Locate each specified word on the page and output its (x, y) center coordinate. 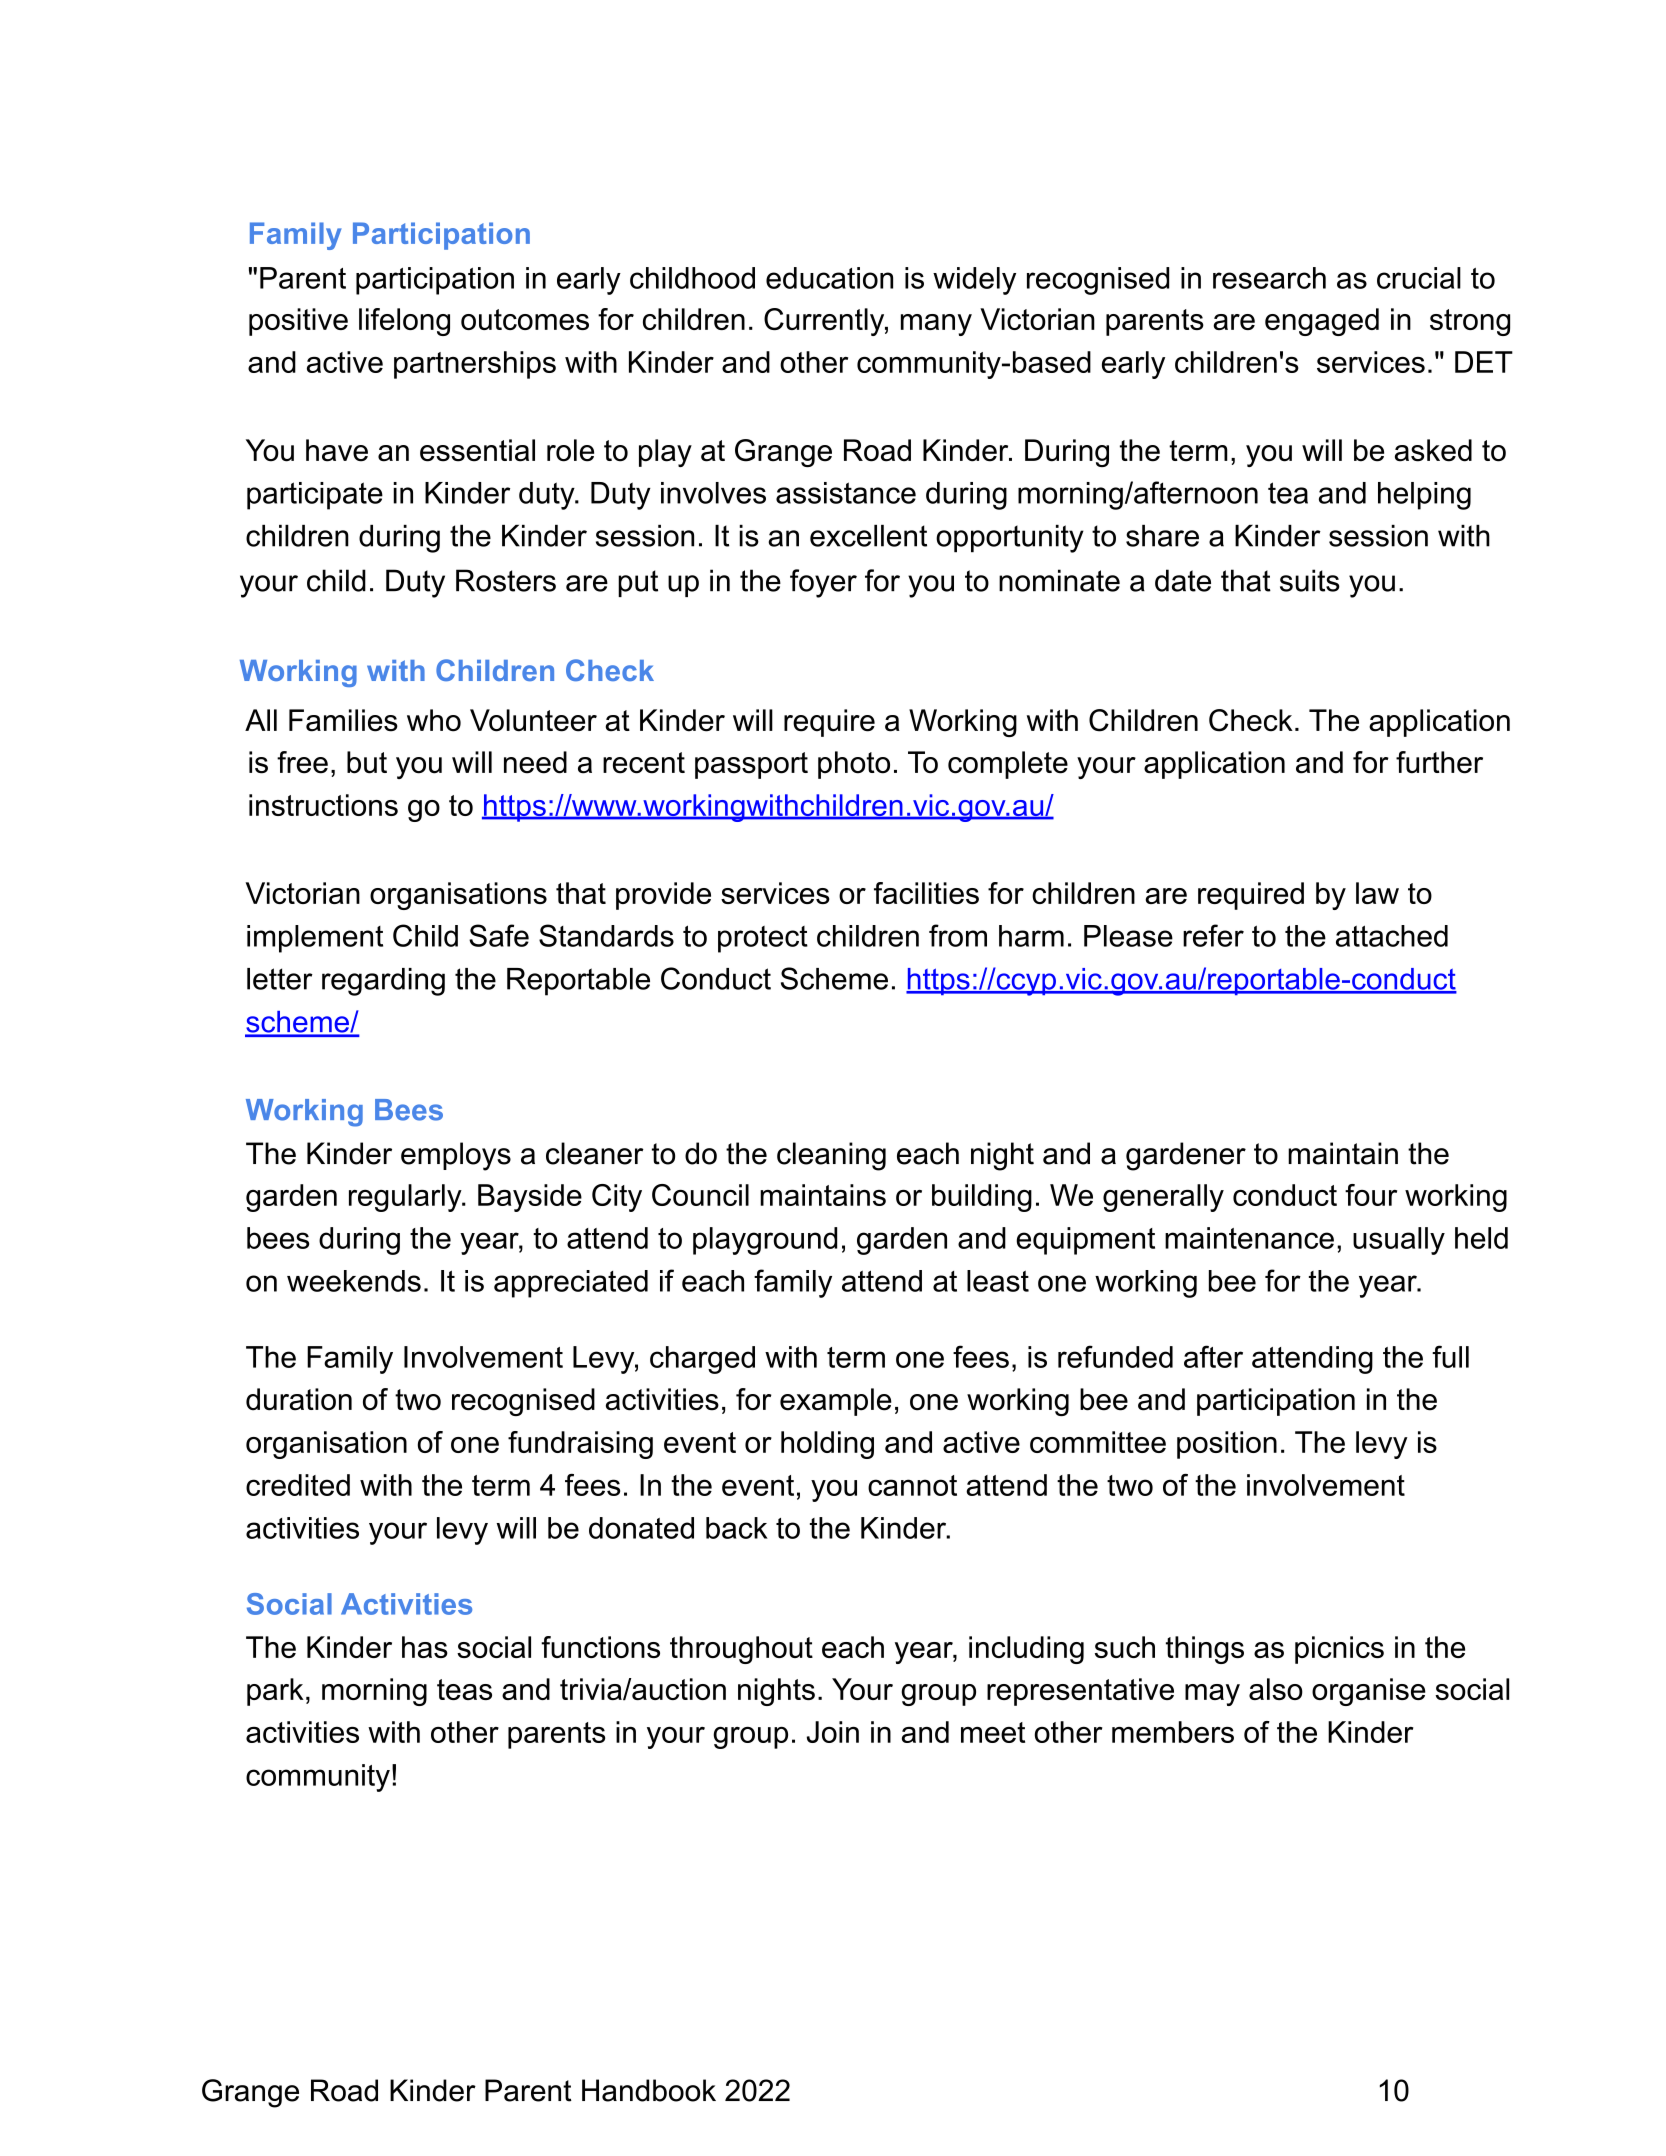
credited (298, 1485)
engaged (1322, 322)
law (1377, 893)
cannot (912, 1485)
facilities (926, 893)
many (936, 325)
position (1227, 1445)
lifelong (404, 322)
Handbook (649, 2090)
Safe (499, 935)
